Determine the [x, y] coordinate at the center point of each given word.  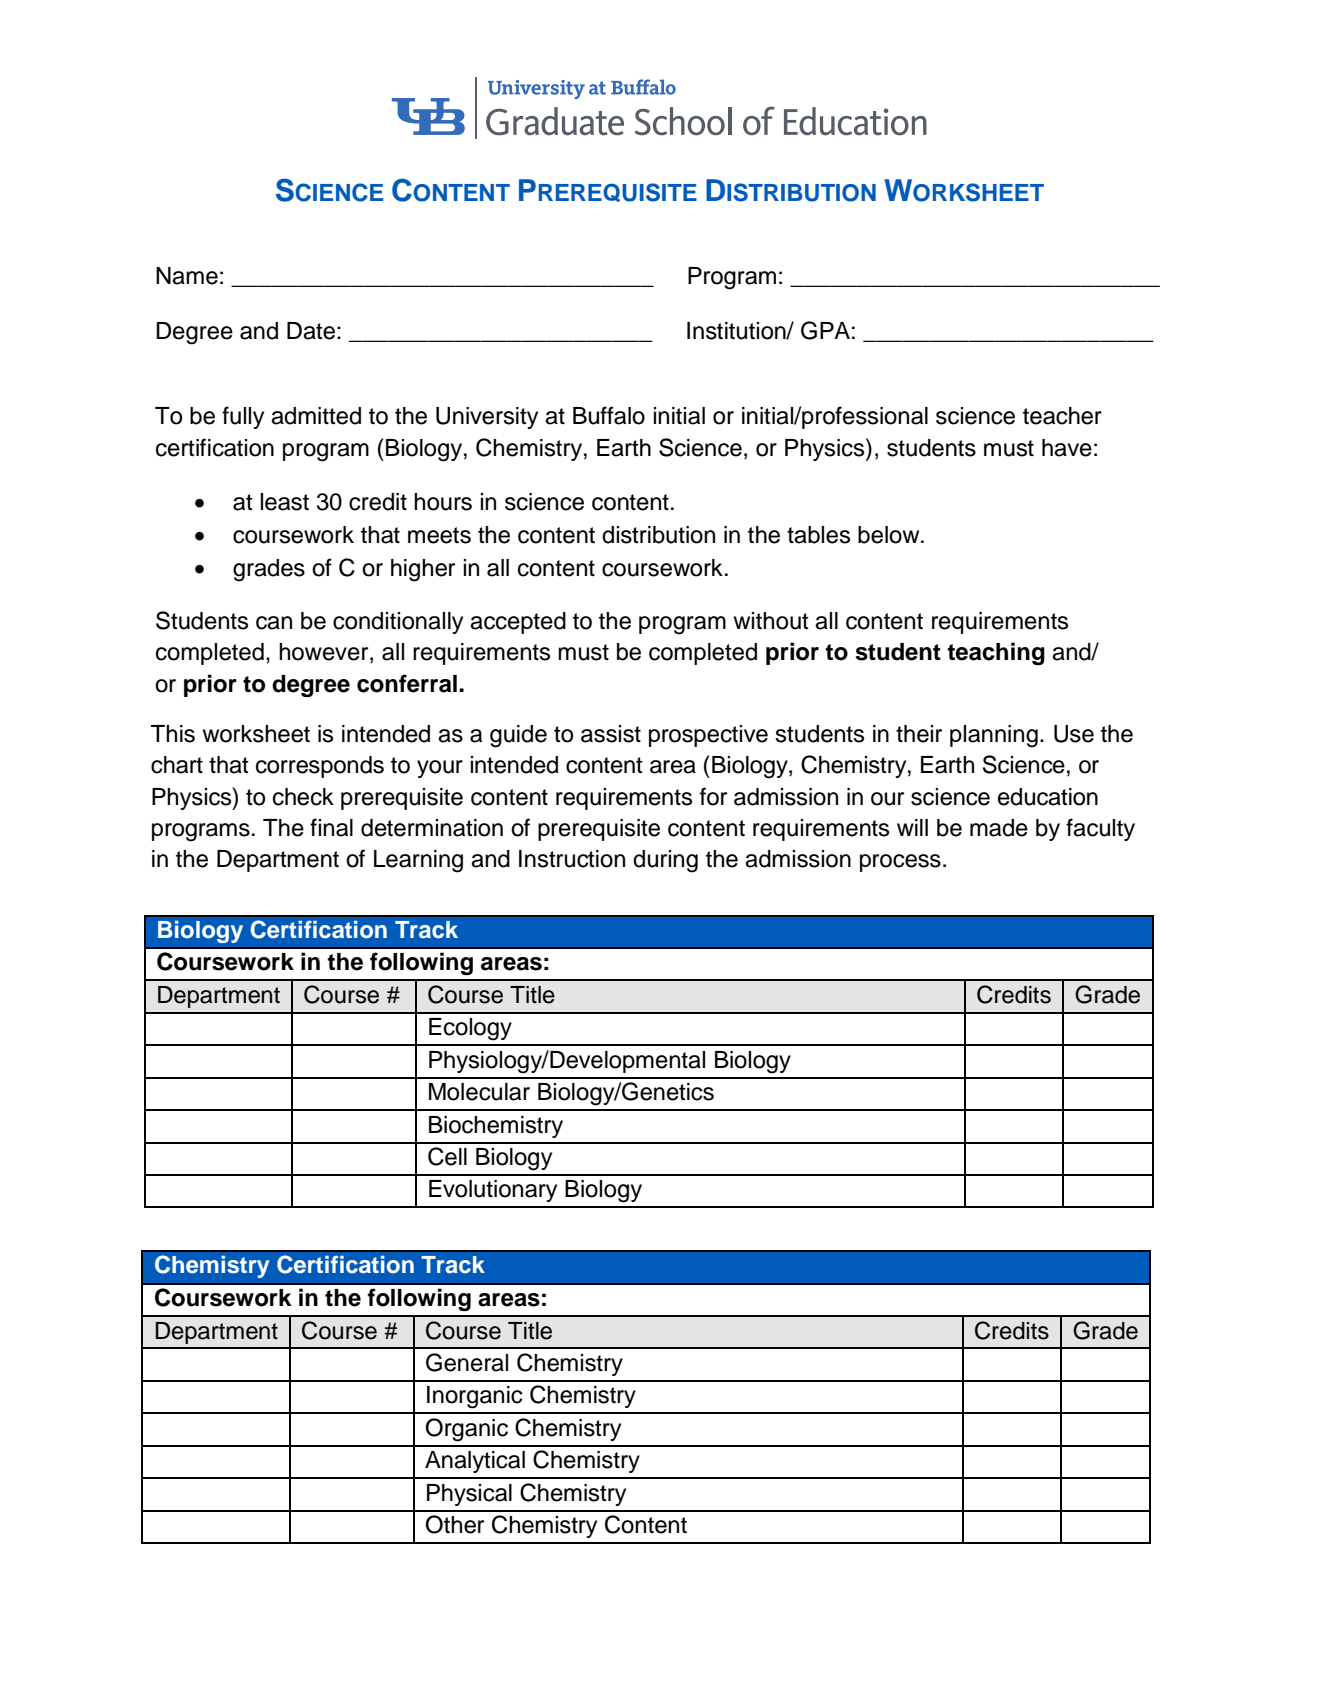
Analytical [475, 1462]
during [665, 861]
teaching [996, 653]
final [331, 827]
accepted [518, 623]
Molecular [479, 1092]
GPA [825, 330]
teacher [1062, 416]
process [900, 863]
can [274, 623]
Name [187, 276]
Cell [447, 1156]
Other [455, 1524]
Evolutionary [493, 1191]
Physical [469, 1495]
